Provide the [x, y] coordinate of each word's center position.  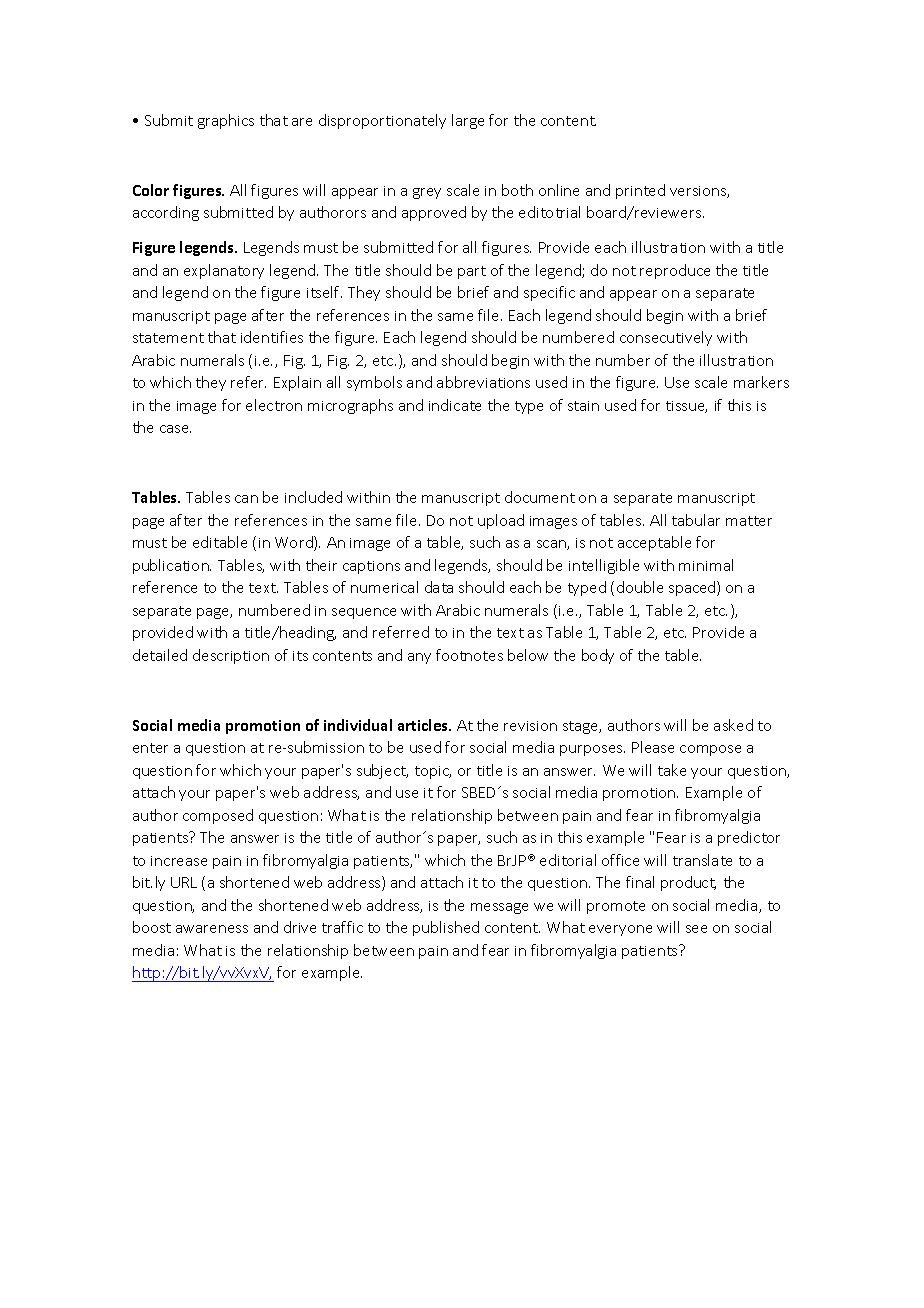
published [446, 928]
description [231, 656]
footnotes [469, 655]
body [598, 656]
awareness [212, 929]
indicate [455, 405]
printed [640, 191]
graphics [226, 121]
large [468, 121]
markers [761, 382]
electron [274, 405]
